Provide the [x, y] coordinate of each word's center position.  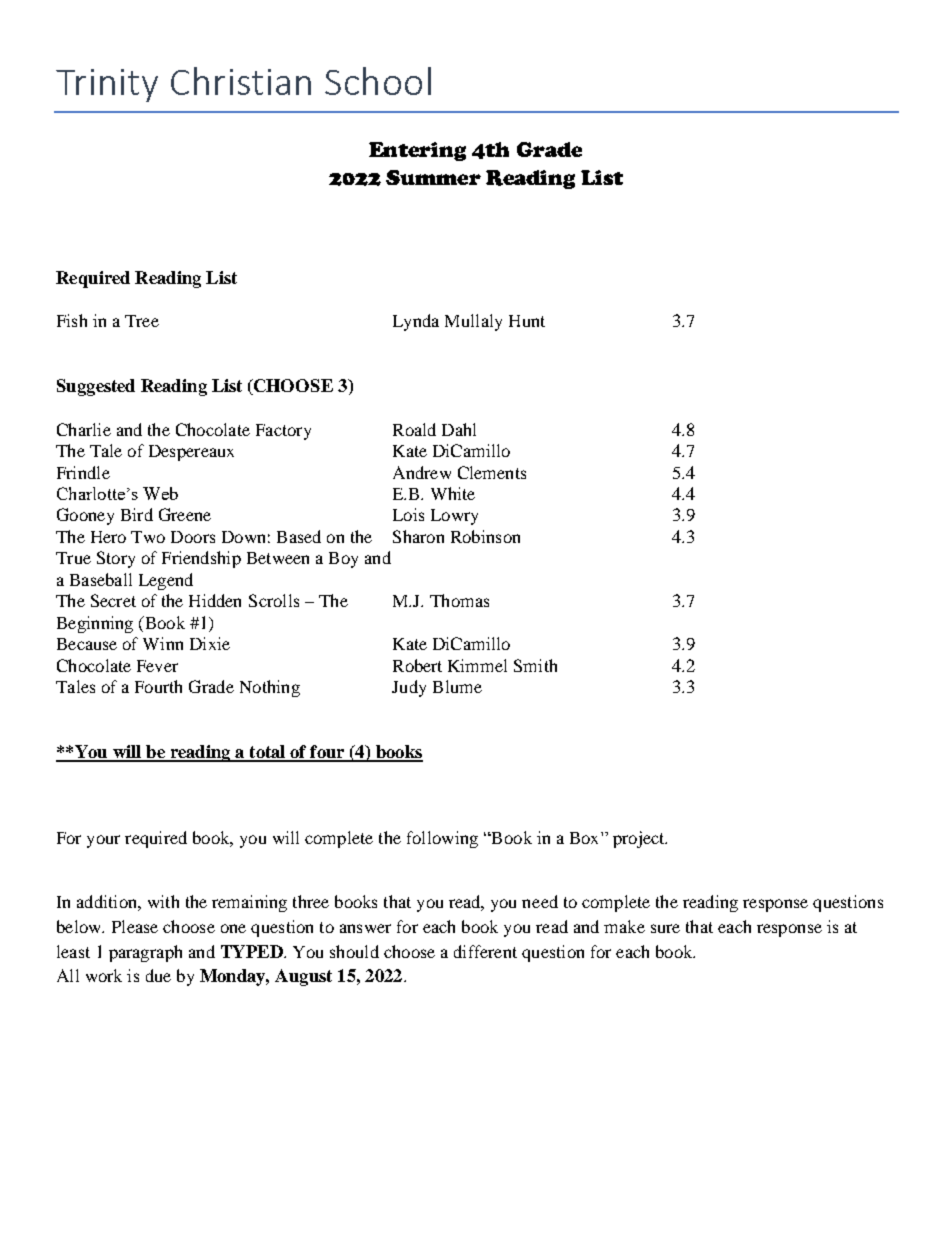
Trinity [107, 85]
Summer [433, 177]
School [378, 81]
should [354, 951]
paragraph [145, 953]
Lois [408, 514]
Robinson [485, 536]
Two [148, 537]
